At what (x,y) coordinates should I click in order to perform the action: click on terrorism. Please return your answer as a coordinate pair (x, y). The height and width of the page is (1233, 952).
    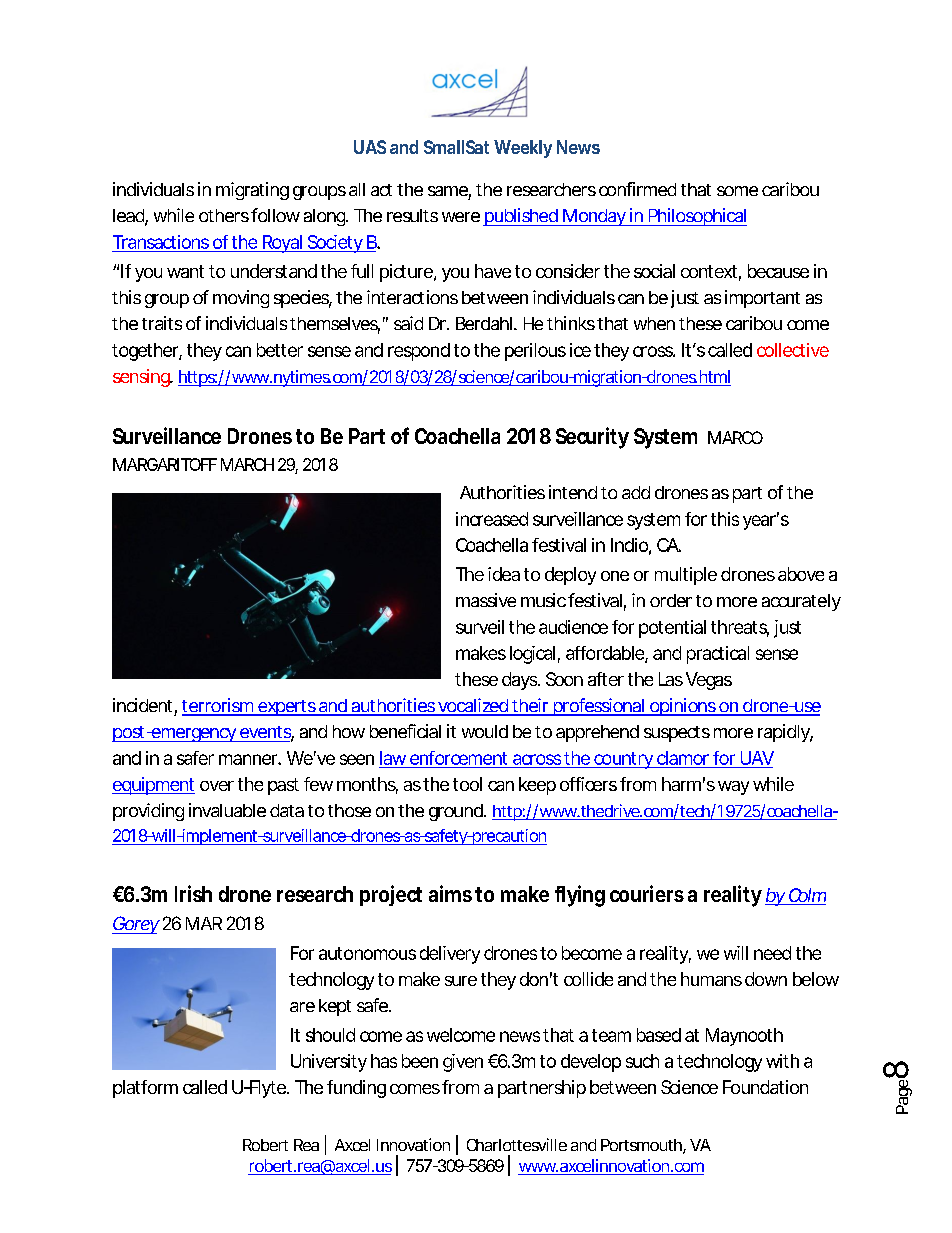
    Looking at the image, I should click on (218, 706).
